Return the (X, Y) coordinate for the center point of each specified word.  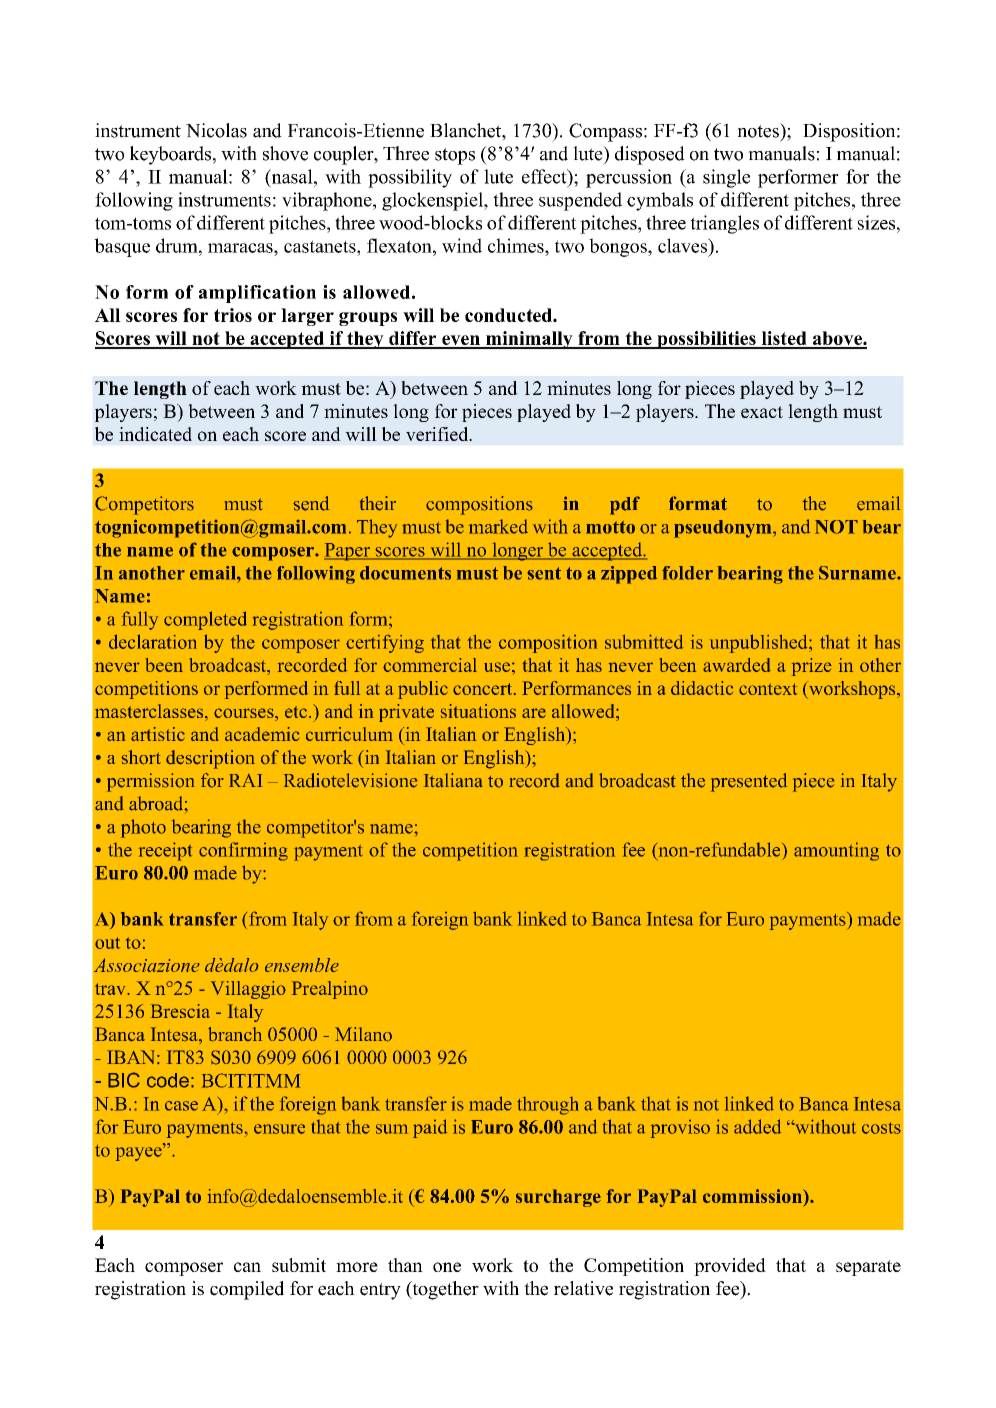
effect (545, 176)
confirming (243, 851)
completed (205, 620)
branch (235, 1034)
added (757, 1126)
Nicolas (216, 130)
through (548, 1106)
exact (762, 412)
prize (812, 667)
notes (759, 130)
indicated (155, 434)
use (497, 667)
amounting (836, 851)
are (534, 713)
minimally (529, 340)
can (247, 1267)
